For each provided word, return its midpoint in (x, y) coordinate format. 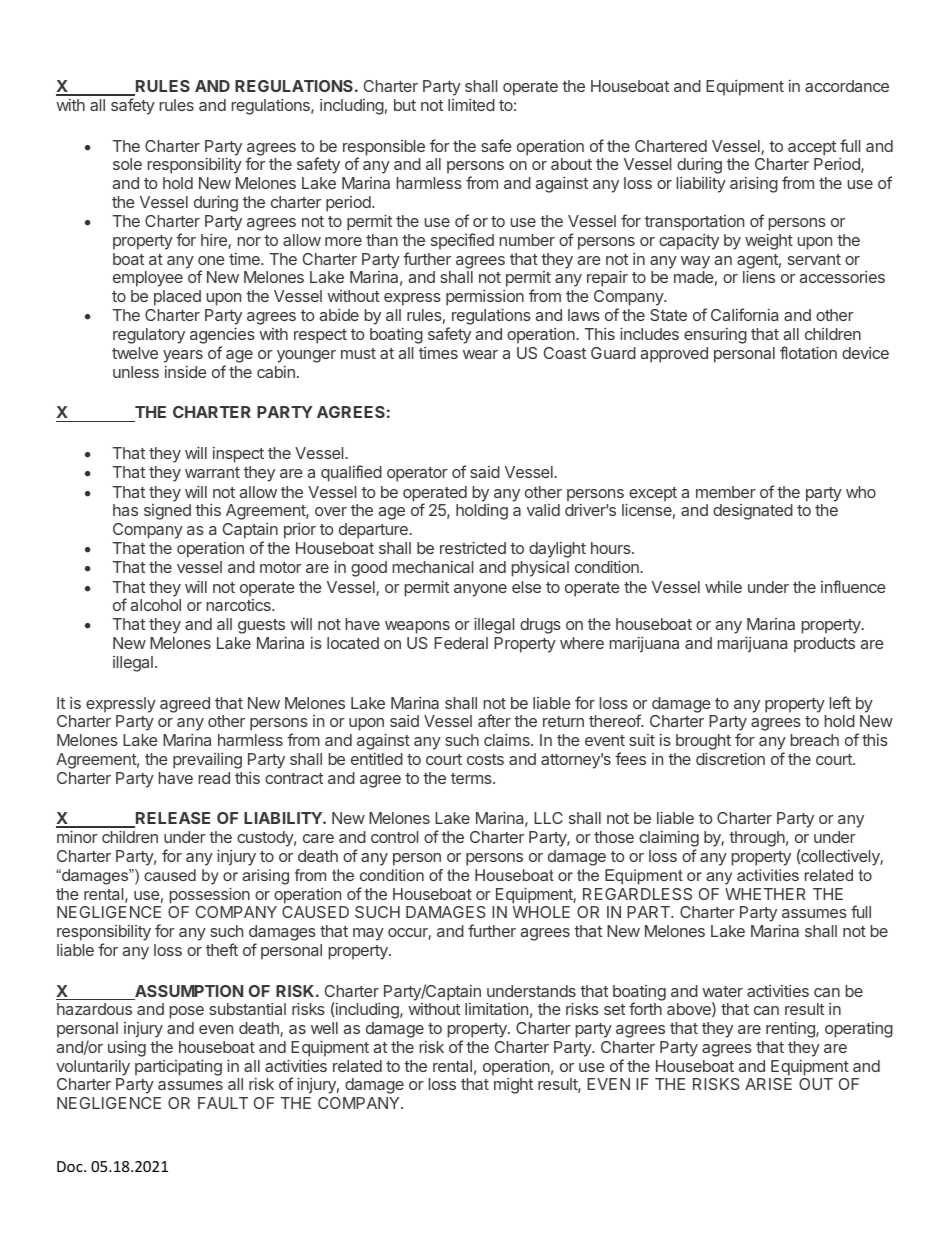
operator (417, 474)
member (726, 492)
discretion (730, 758)
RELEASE (172, 819)
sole (127, 164)
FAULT (223, 1103)
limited (471, 105)
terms (472, 778)
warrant (212, 472)
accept (812, 148)
